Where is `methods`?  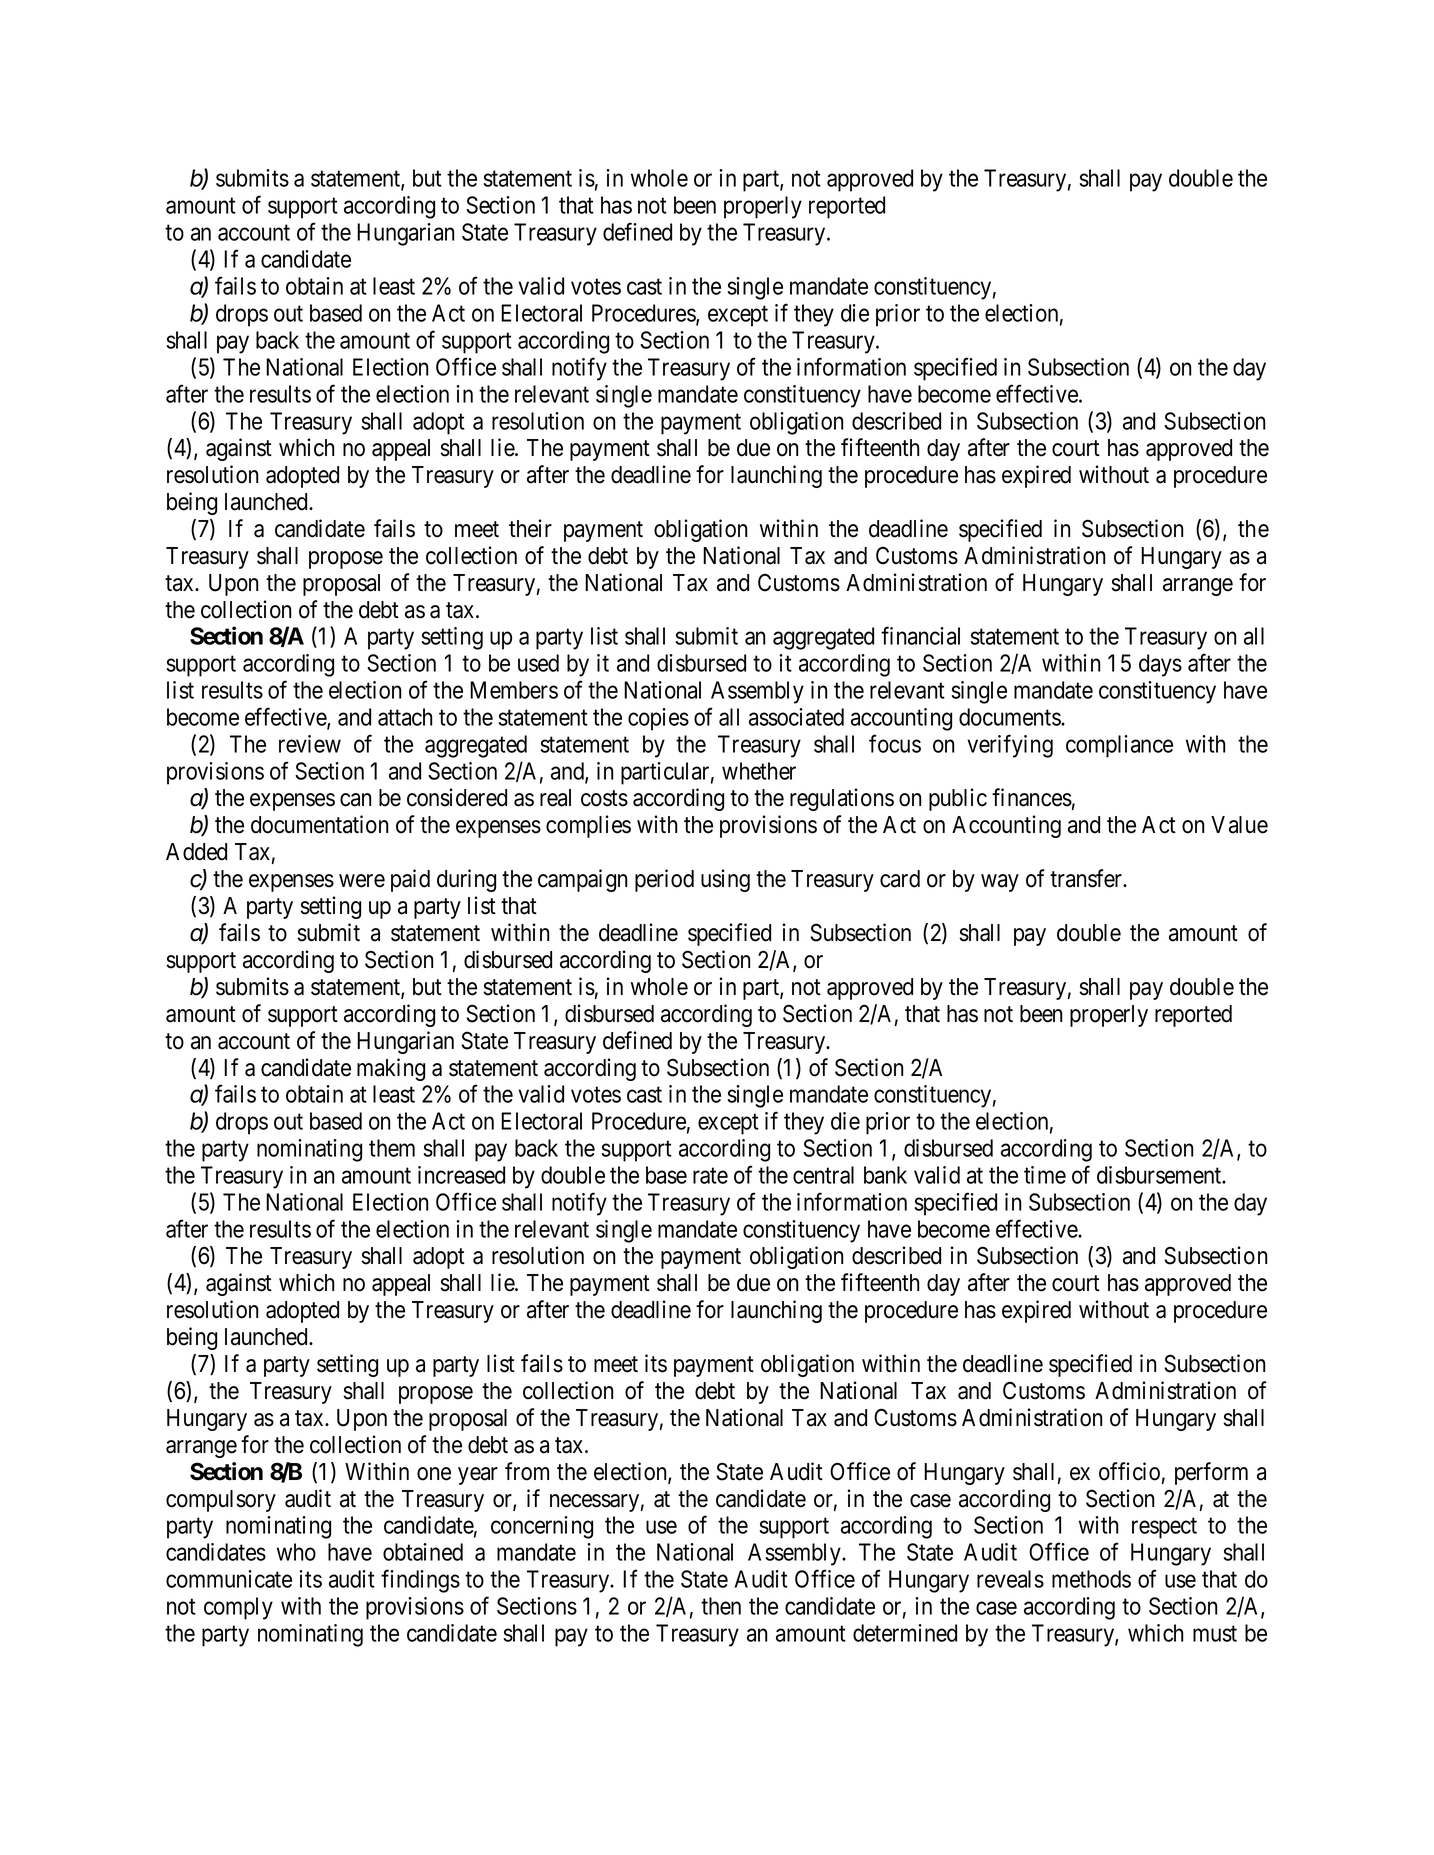
methods is located at coordinates (1091, 1579).
